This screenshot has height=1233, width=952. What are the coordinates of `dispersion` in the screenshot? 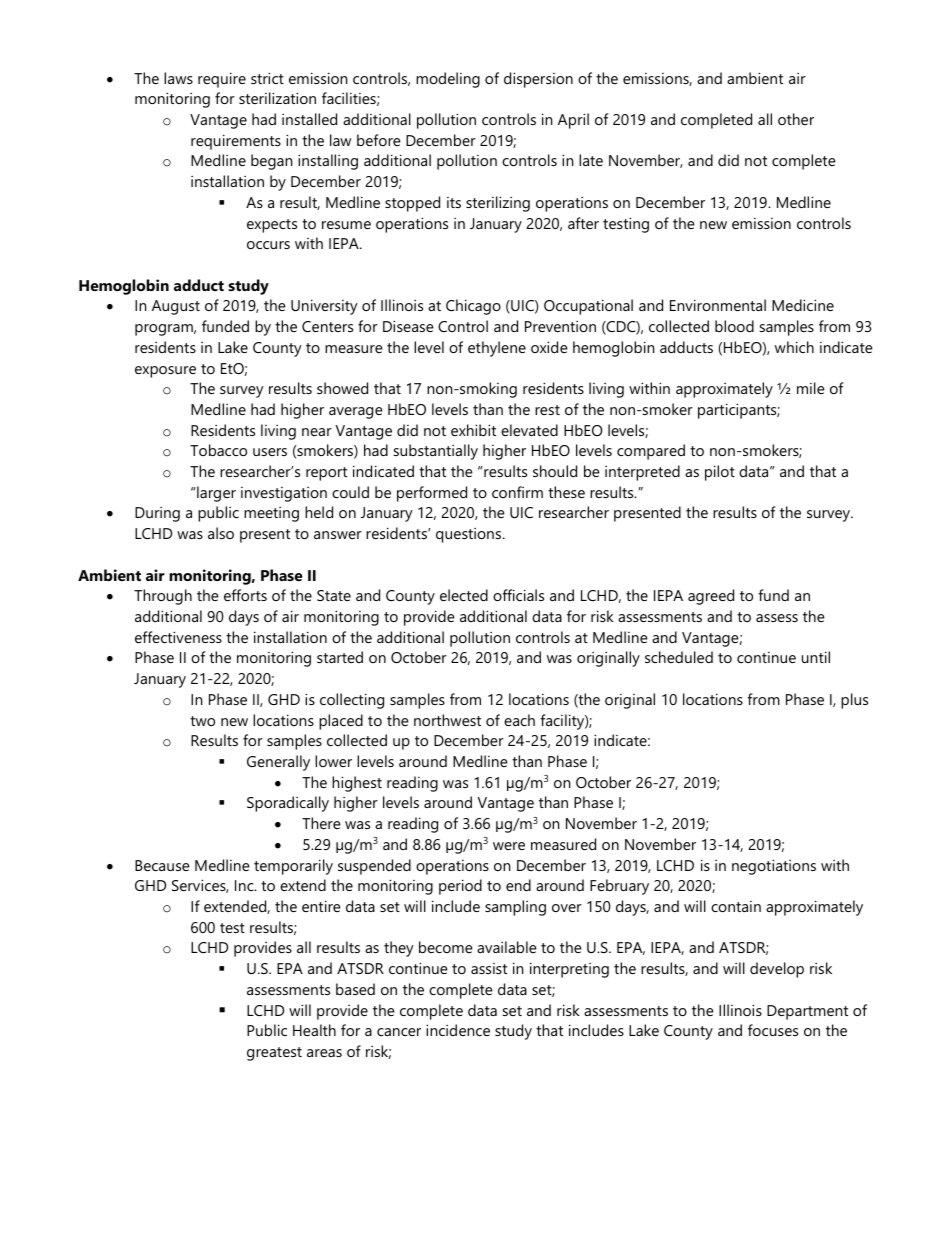 It's located at (538, 80).
